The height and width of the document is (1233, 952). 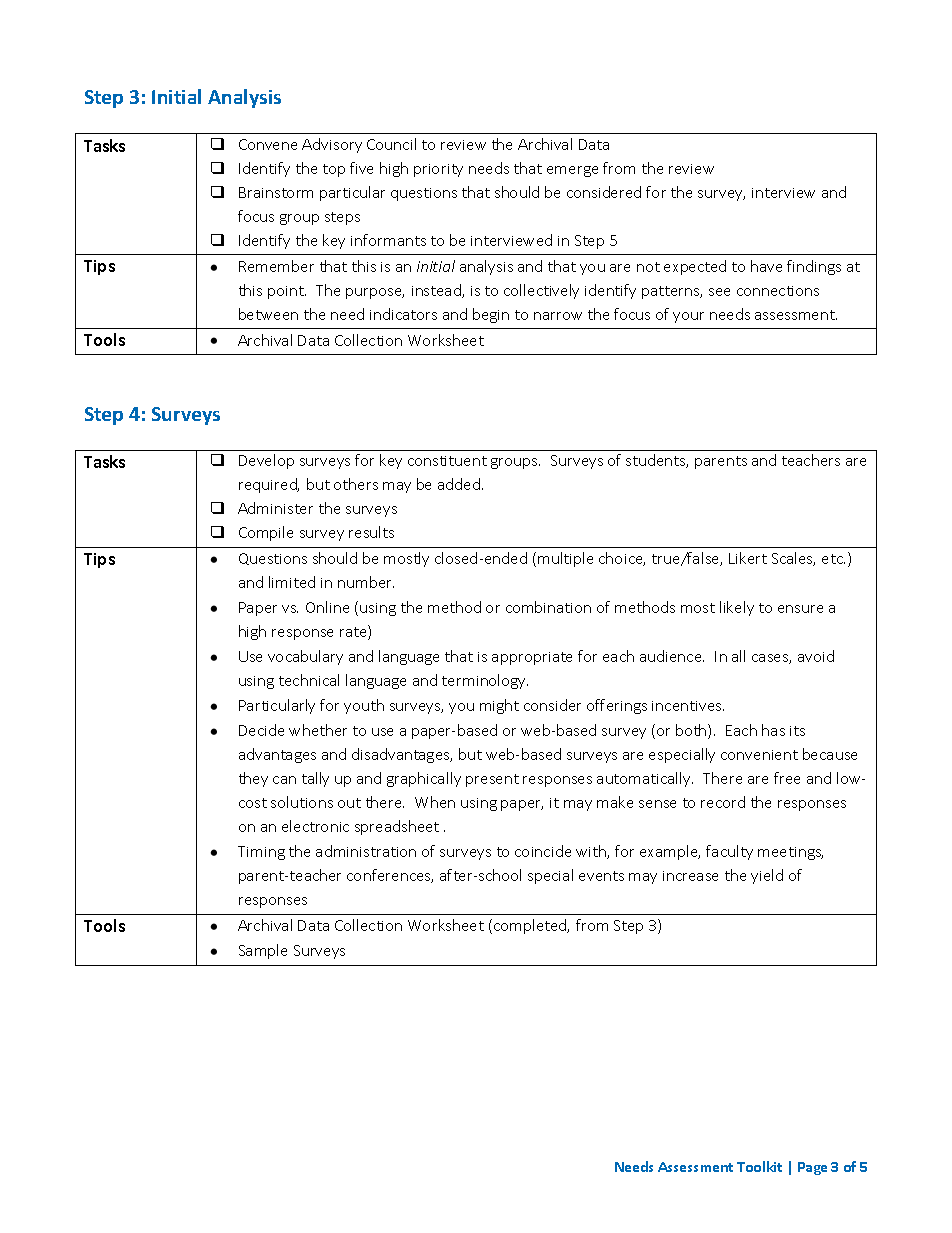 I want to click on record, so click(x=723, y=802).
